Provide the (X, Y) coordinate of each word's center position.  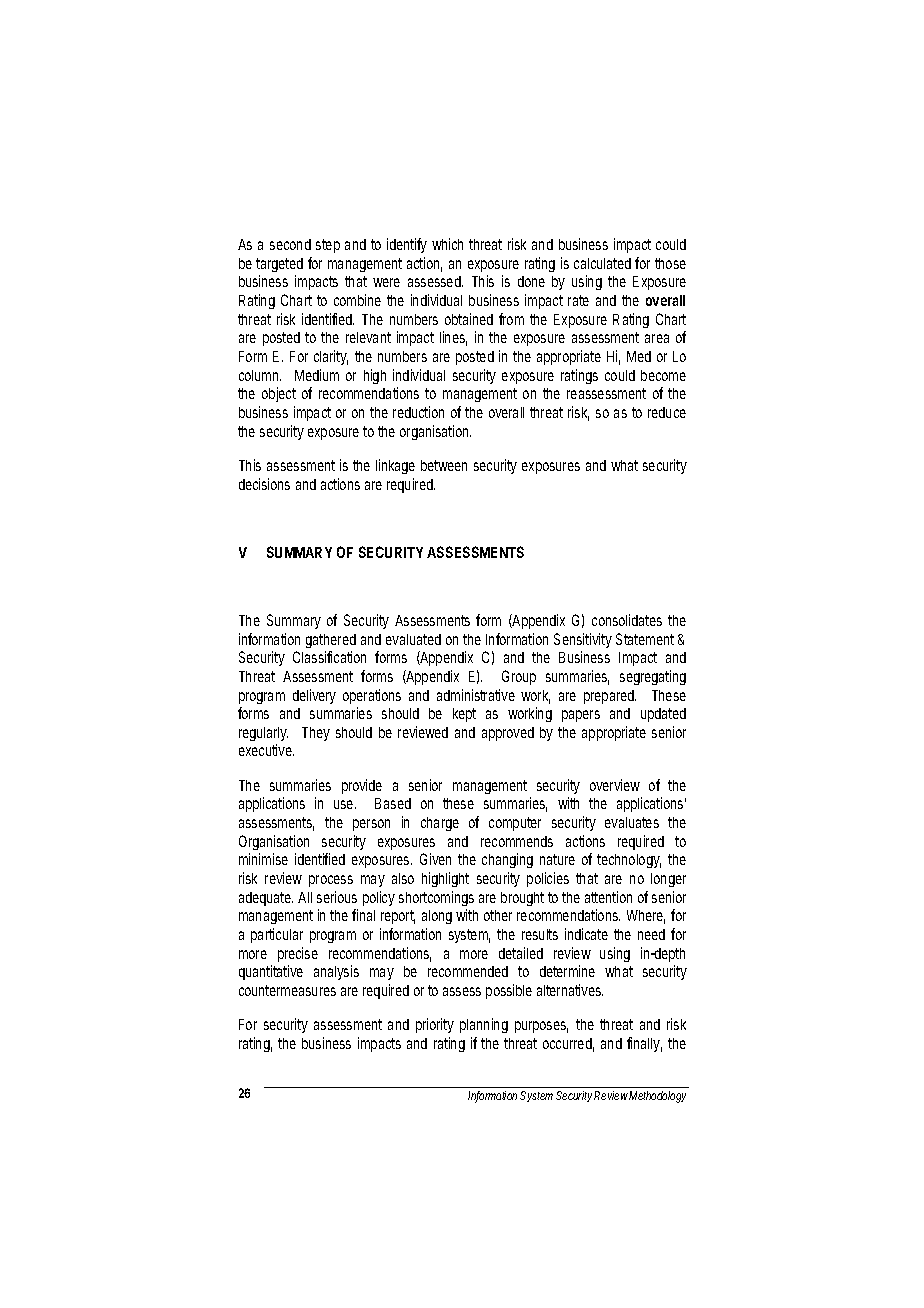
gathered (331, 641)
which (447, 244)
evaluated (413, 639)
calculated (602, 263)
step (328, 246)
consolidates (627, 620)
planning (484, 1025)
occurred (568, 1045)
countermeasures (287, 990)
